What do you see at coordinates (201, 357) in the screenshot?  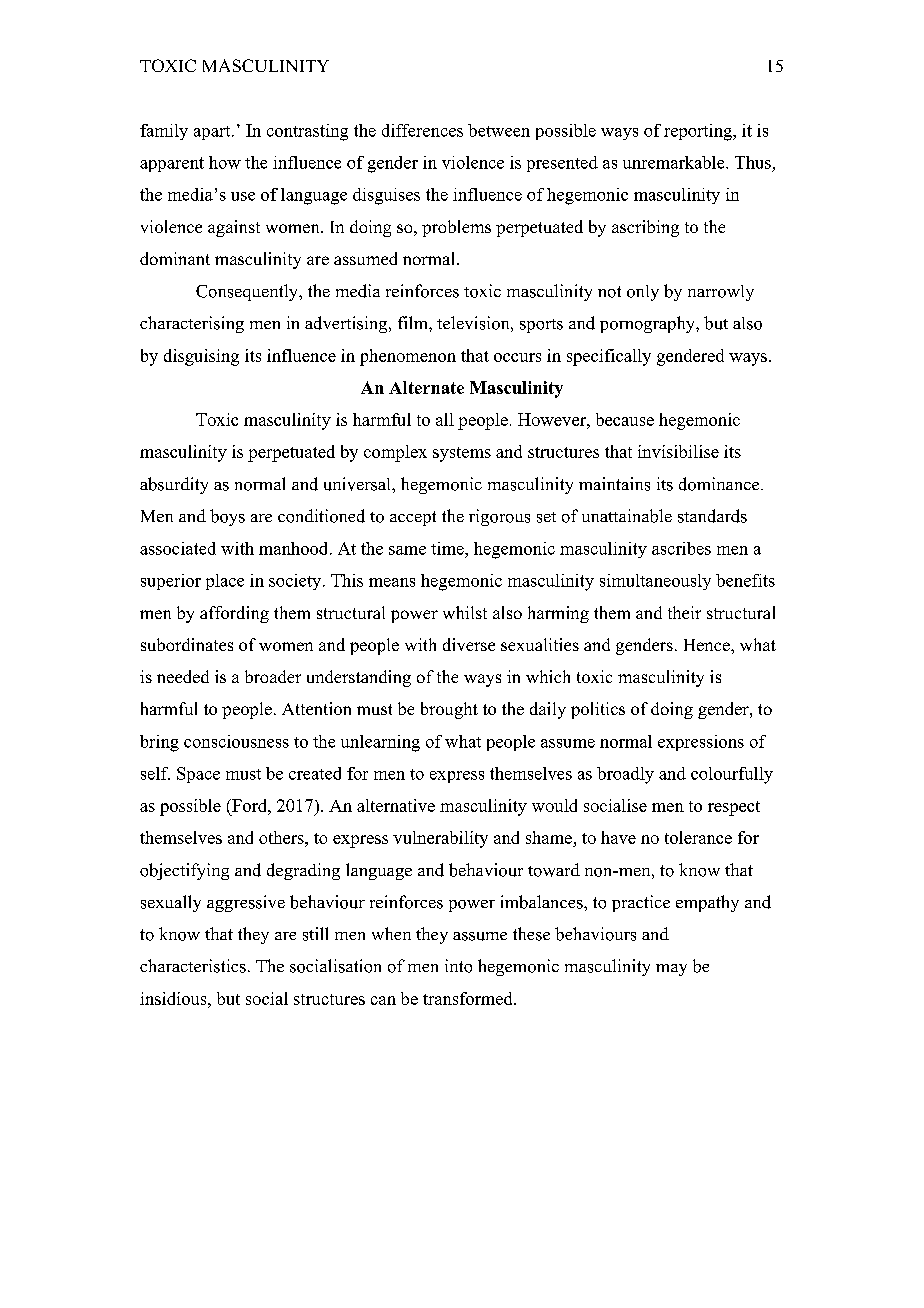 I see `disguising` at bounding box center [201, 357].
